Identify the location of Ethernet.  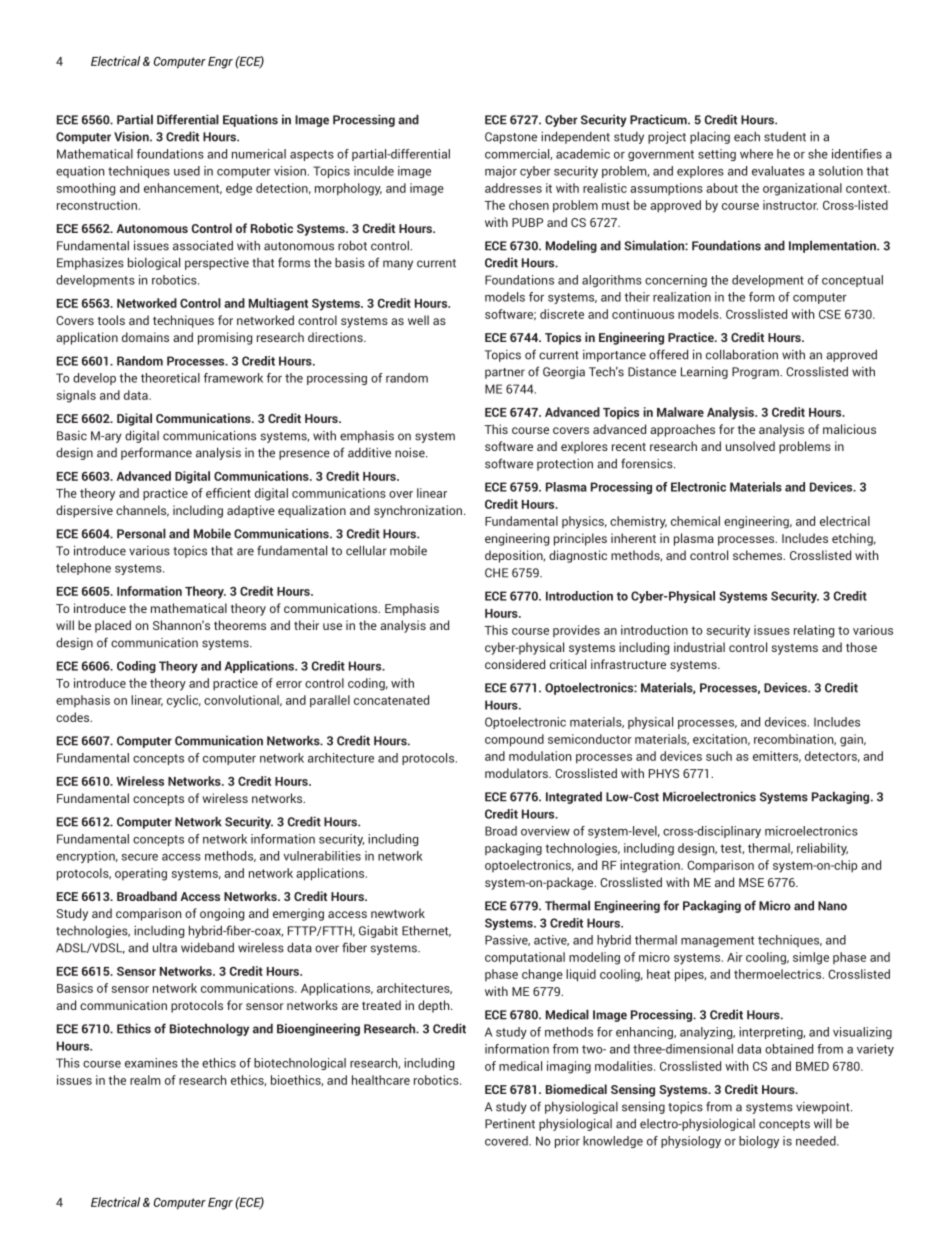
(426, 931).
